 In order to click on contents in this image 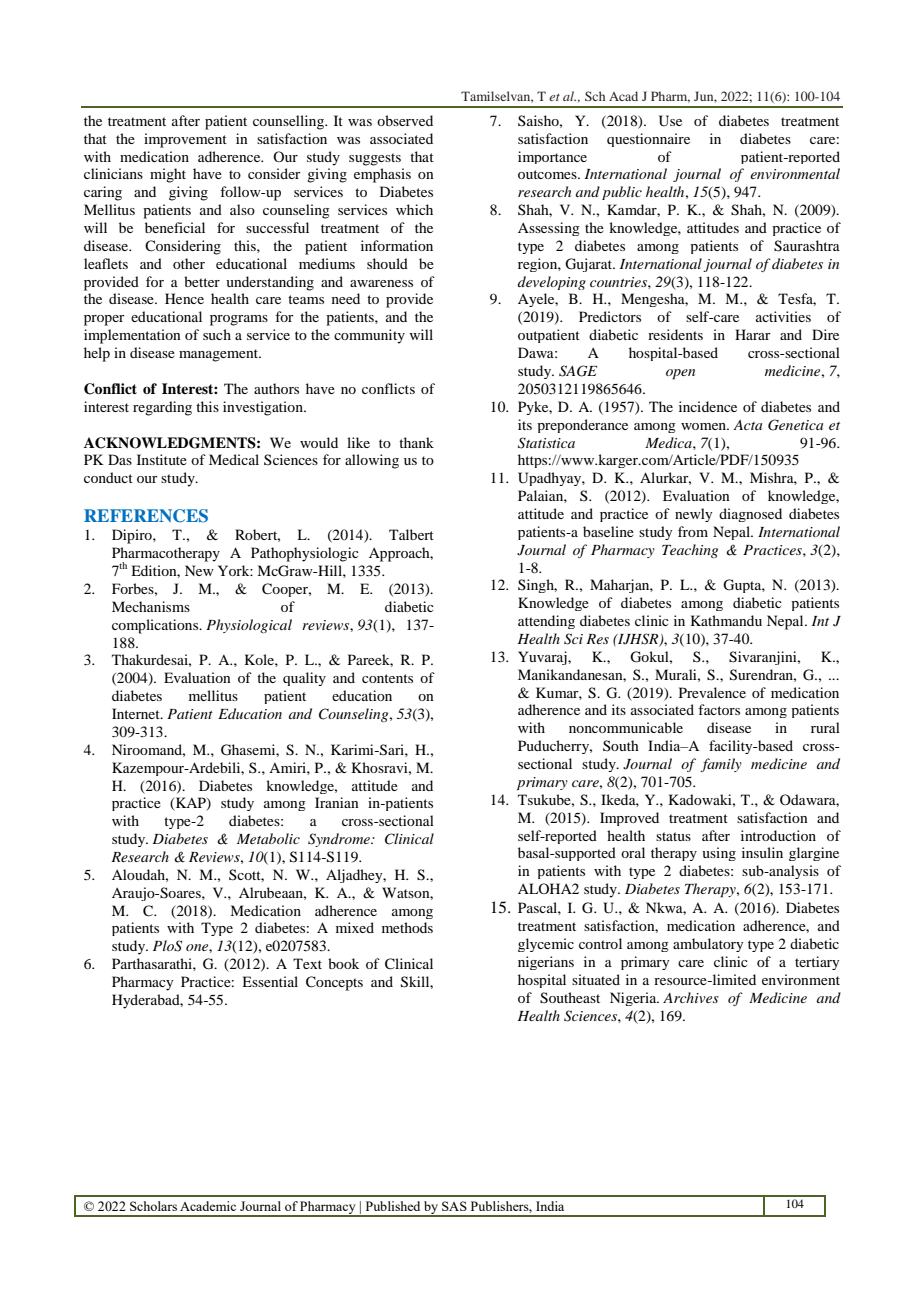, I will do `click(387, 678)`.
